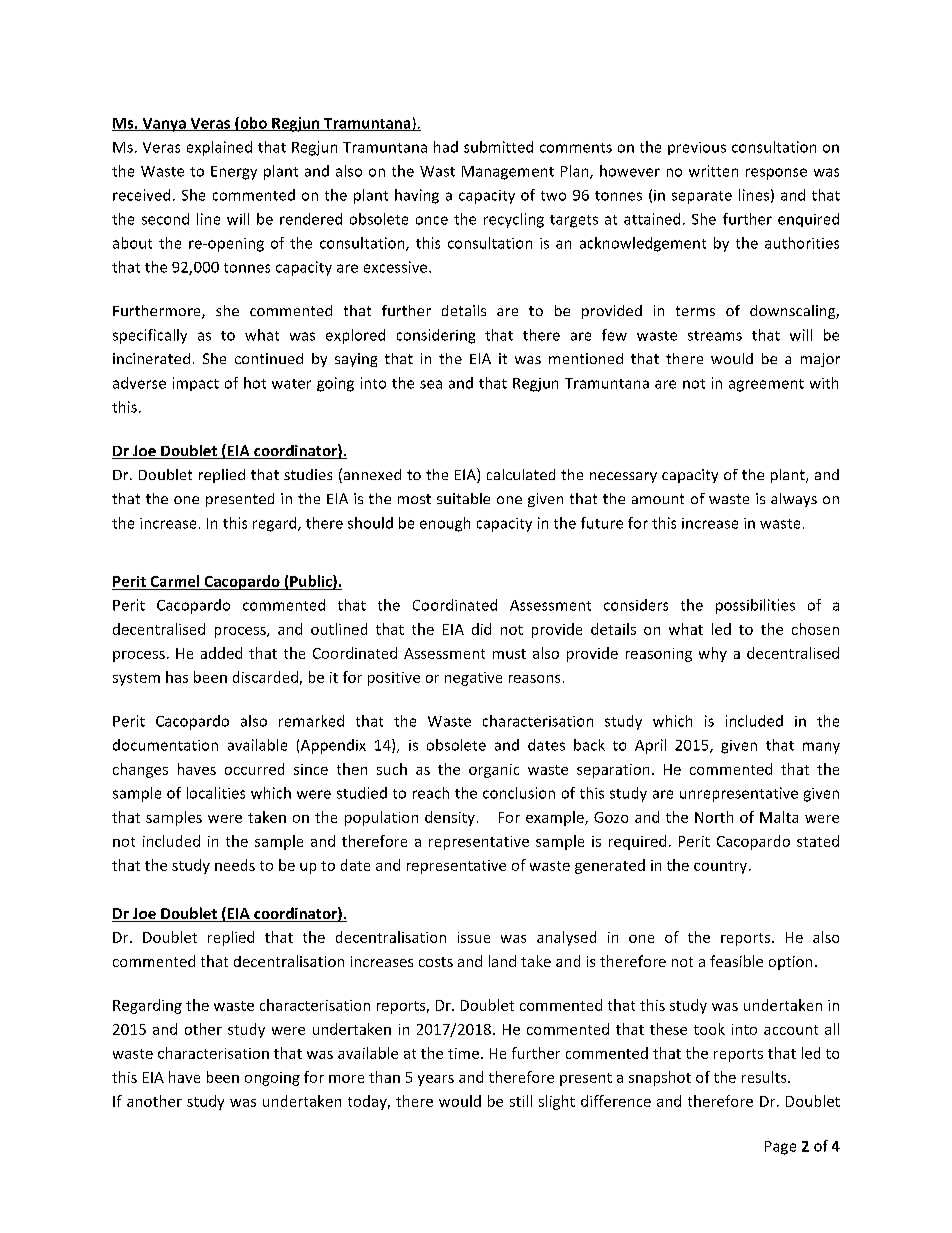 Image resolution: width=952 pixels, height=1233 pixels. I want to click on added, so click(221, 653).
